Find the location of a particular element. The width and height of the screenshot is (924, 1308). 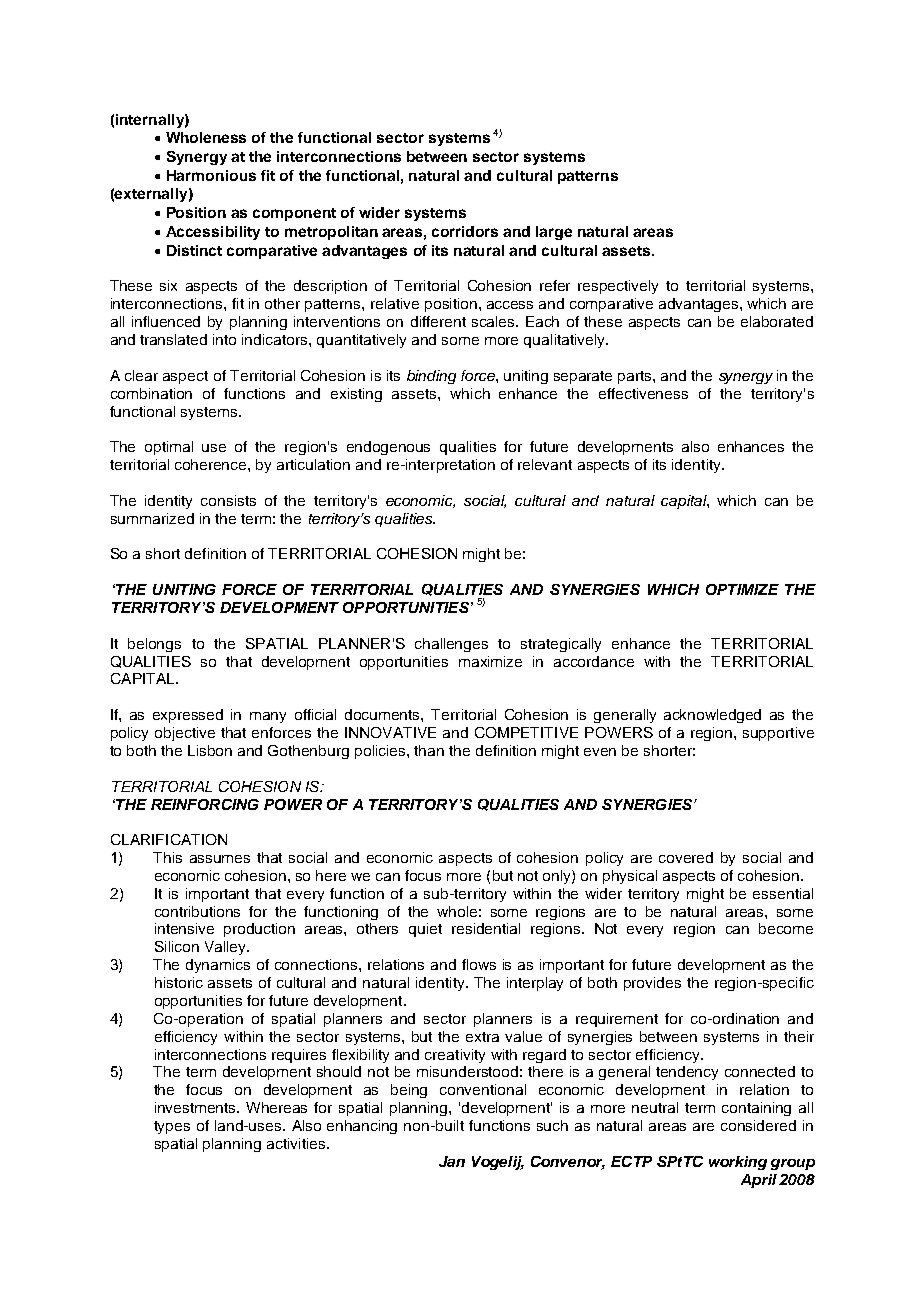

Jan is located at coordinates (452, 1161).
